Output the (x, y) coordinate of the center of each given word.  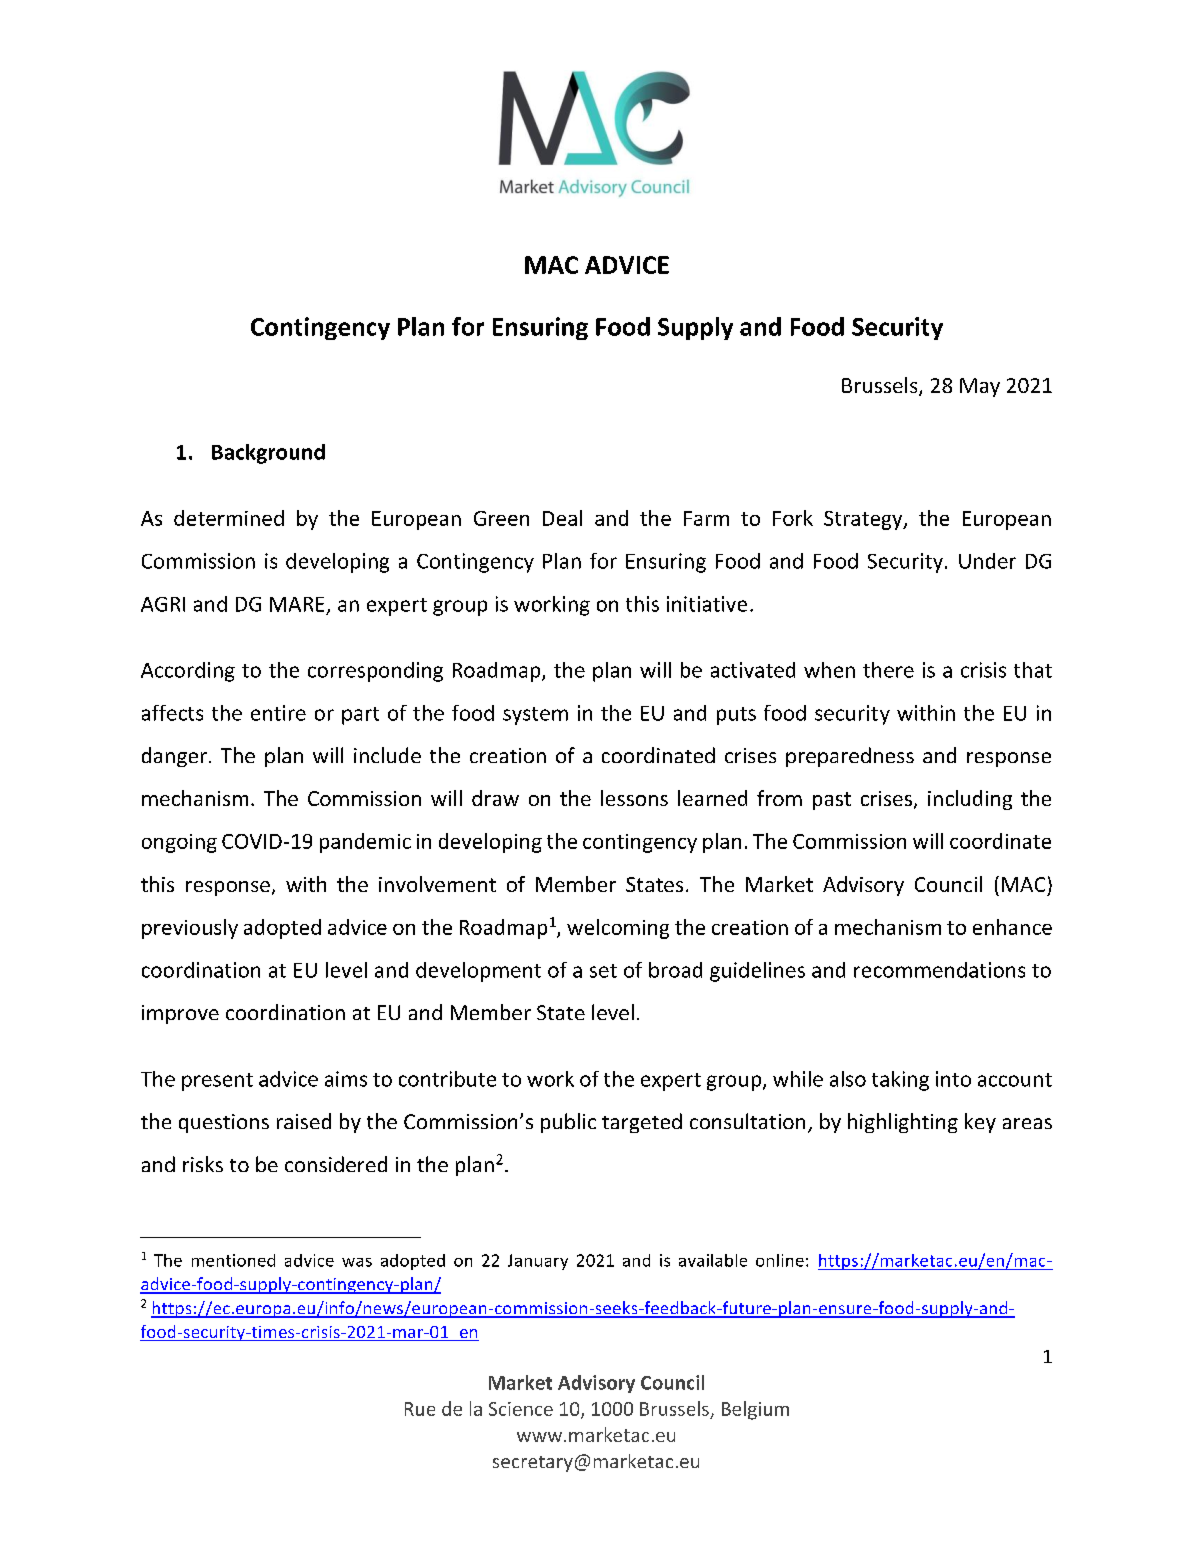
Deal (562, 518)
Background (268, 454)
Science (521, 1409)
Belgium (755, 1410)
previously (190, 929)
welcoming (618, 929)
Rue (420, 1409)
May (980, 387)
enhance (1012, 927)
